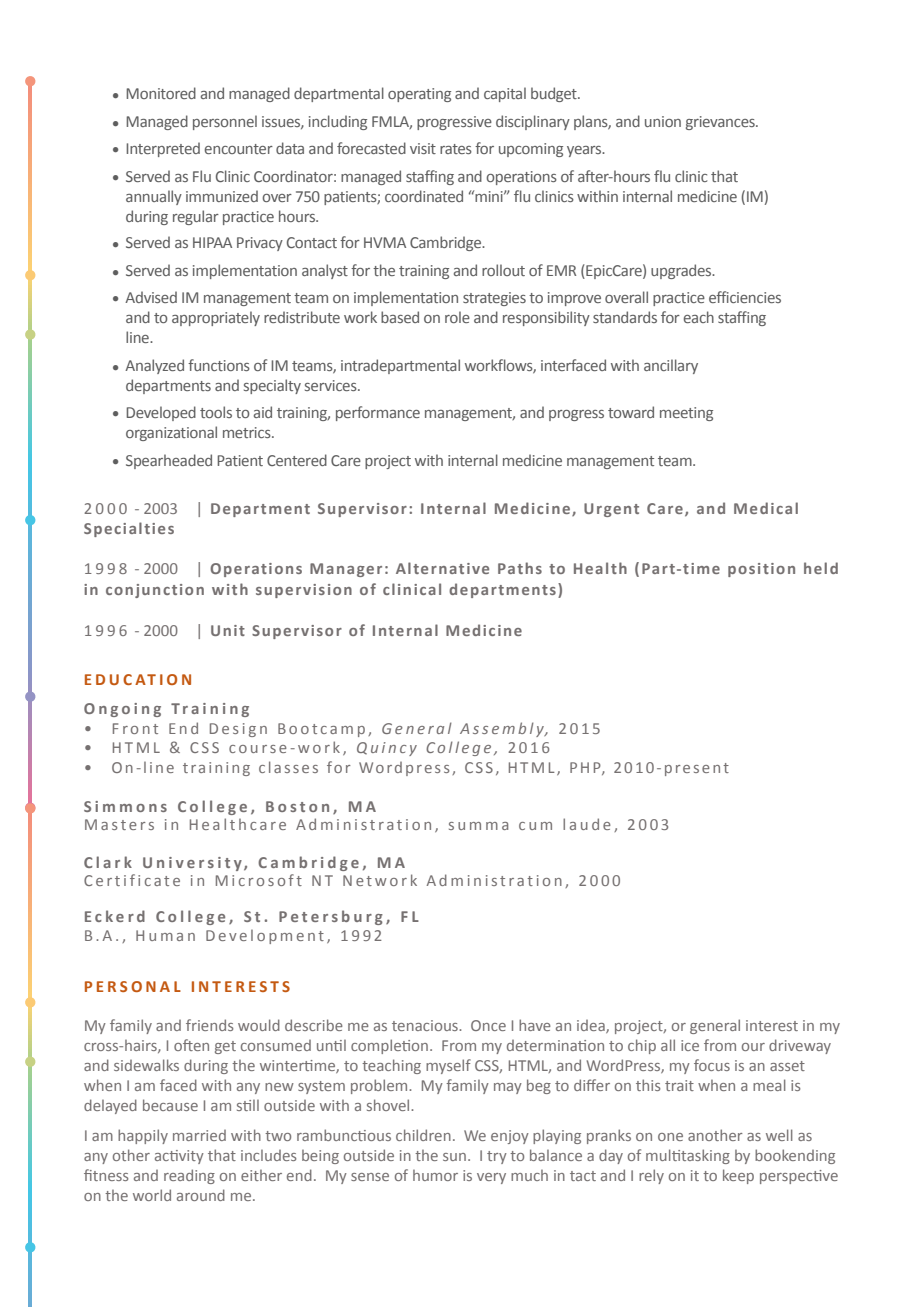  I want to click on grievances, so click(721, 123).
